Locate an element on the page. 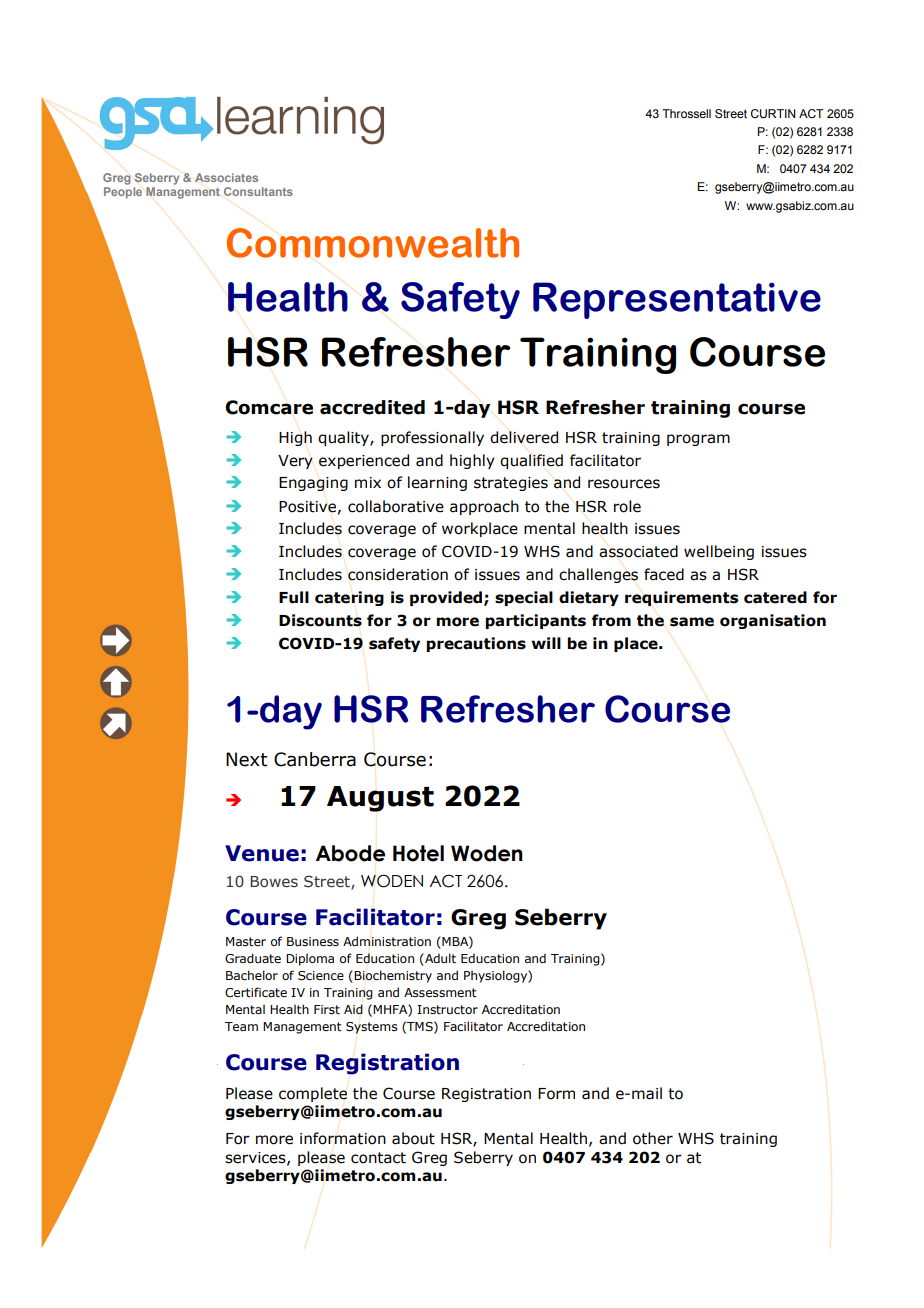 Image resolution: width=924 pixels, height=1308 pixels. Next is located at coordinates (247, 759).
